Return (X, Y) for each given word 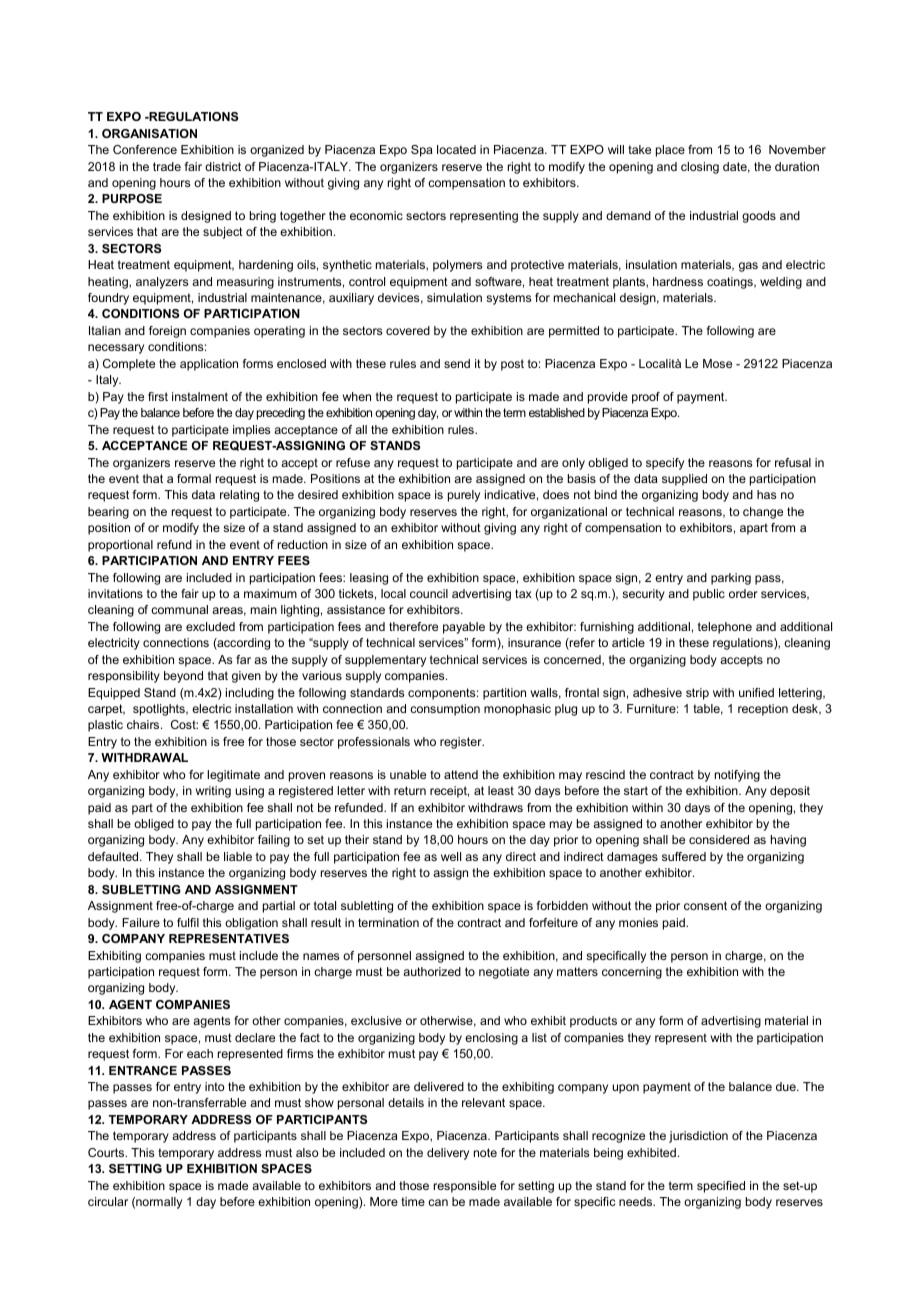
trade (167, 166)
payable (464, 628)
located (456, 149)
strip (697, 694)
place (670, 151)
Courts (107, 1152)
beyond (183, 677)
